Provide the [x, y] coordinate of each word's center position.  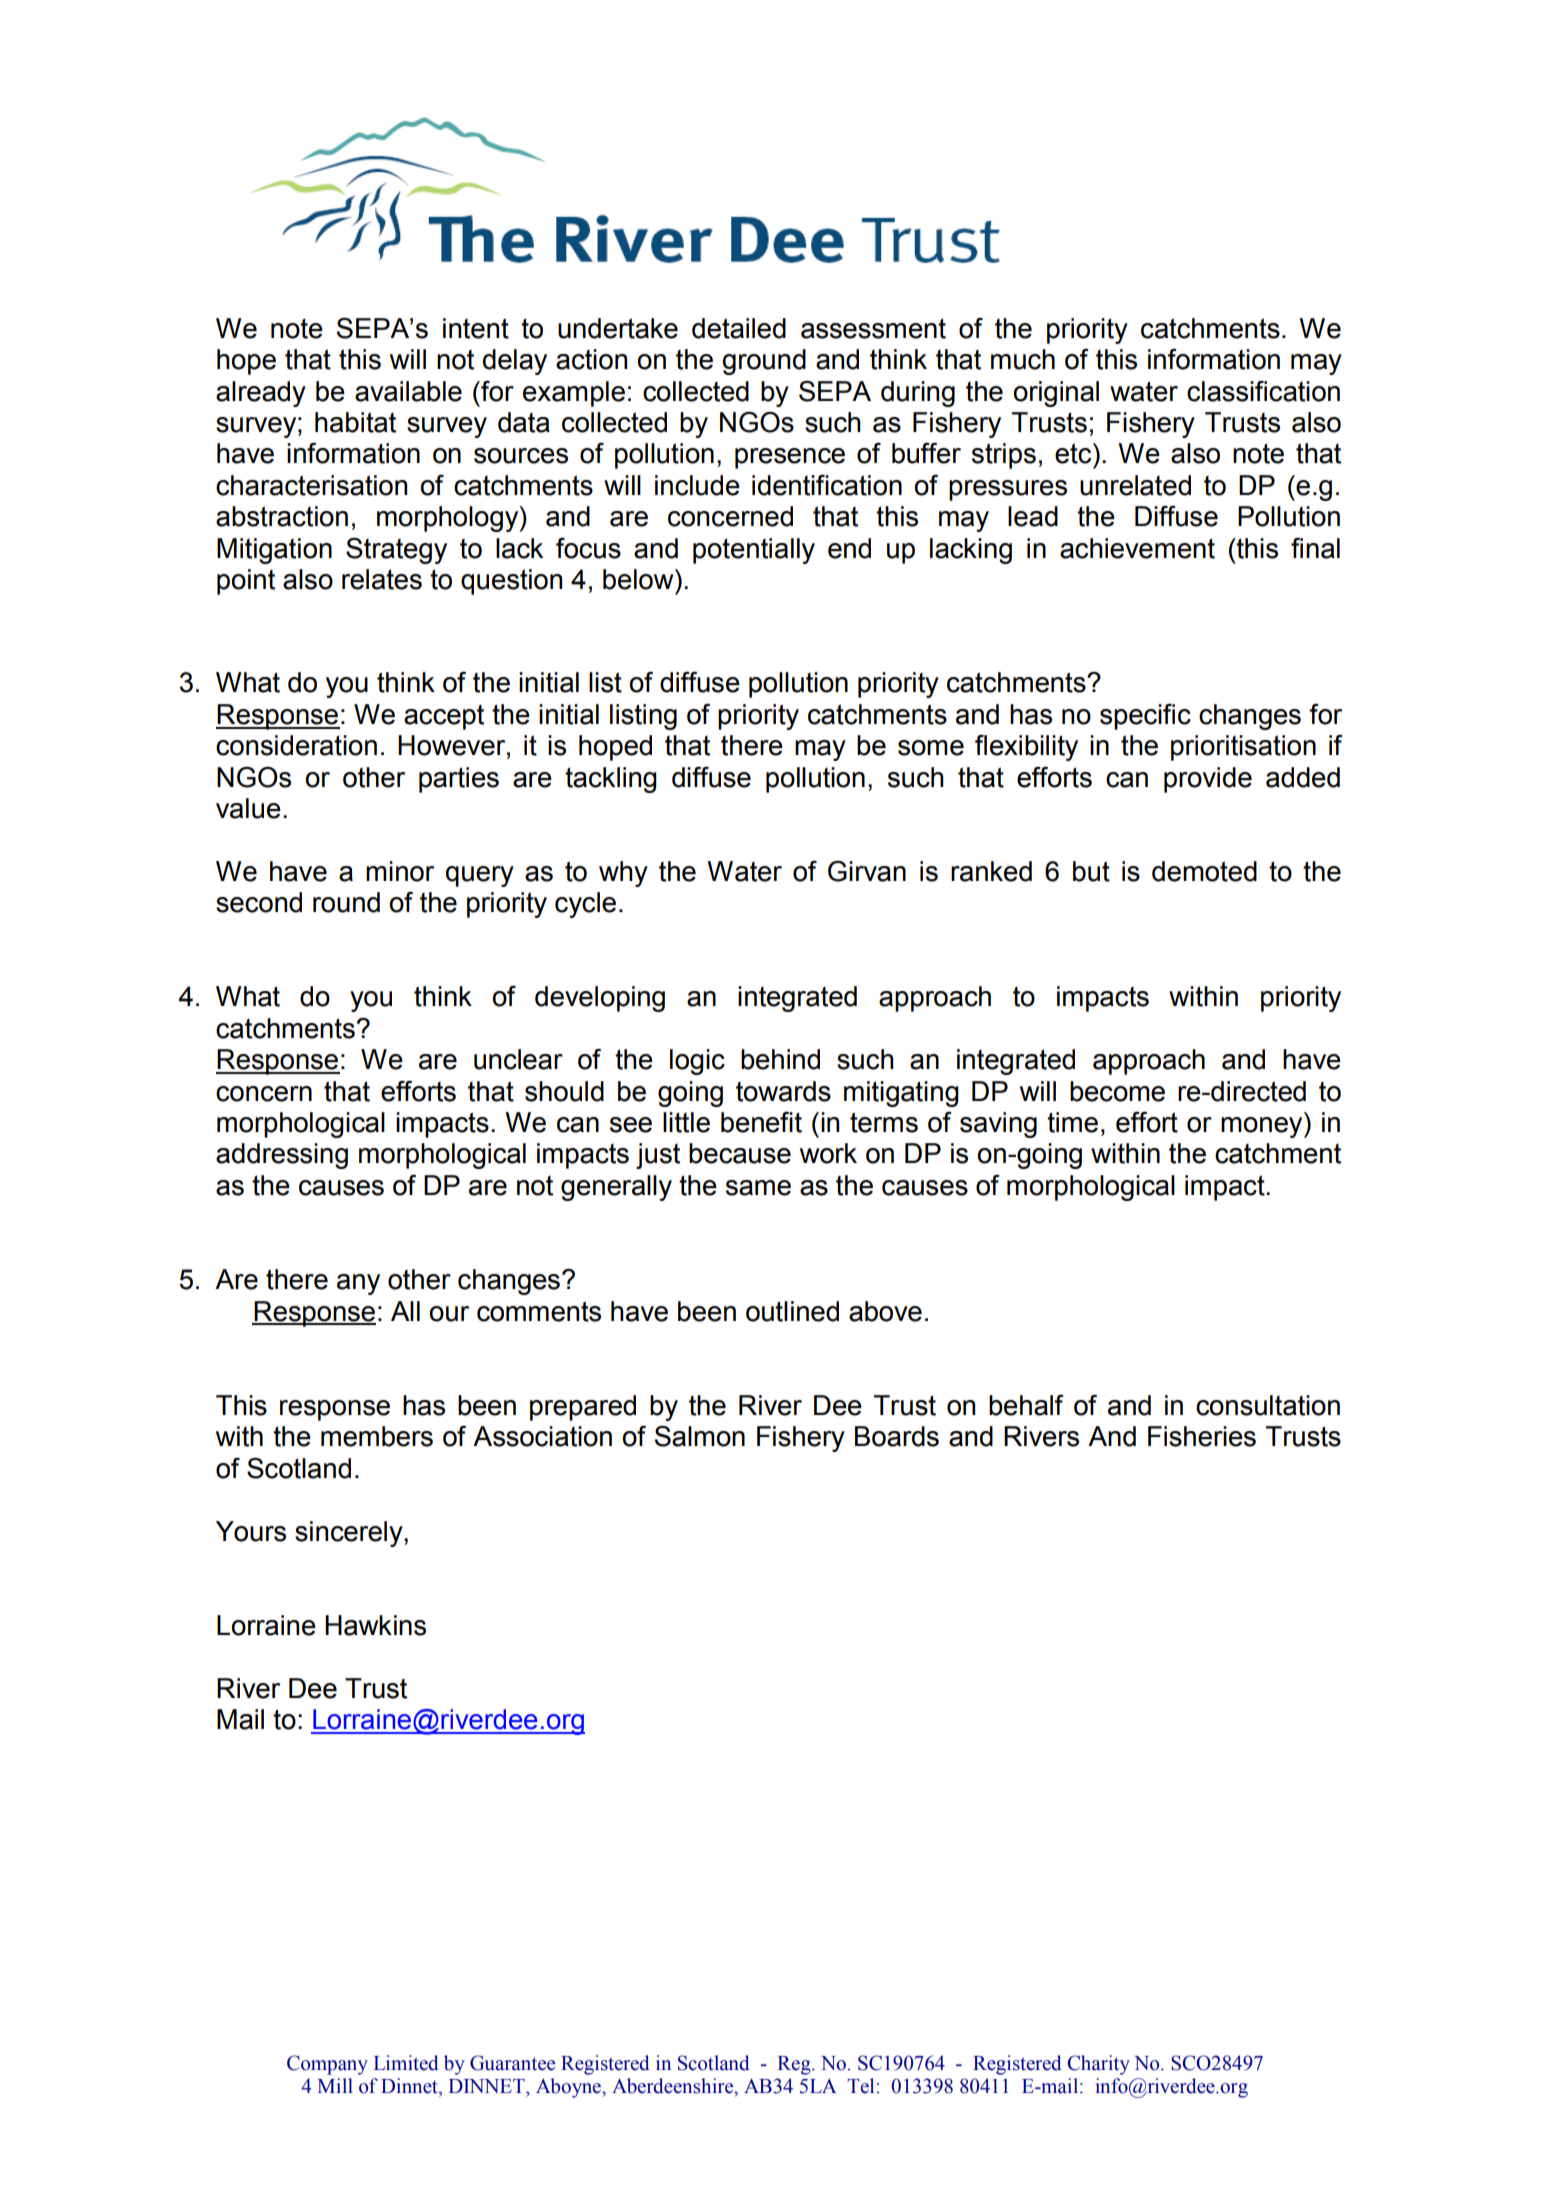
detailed [739, 328]
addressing [282, 1156]
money [1263, 1127]
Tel [860, 2086]
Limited [406, 2063]
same [758, 1188]
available [408, 391]
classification [1263, 391]
